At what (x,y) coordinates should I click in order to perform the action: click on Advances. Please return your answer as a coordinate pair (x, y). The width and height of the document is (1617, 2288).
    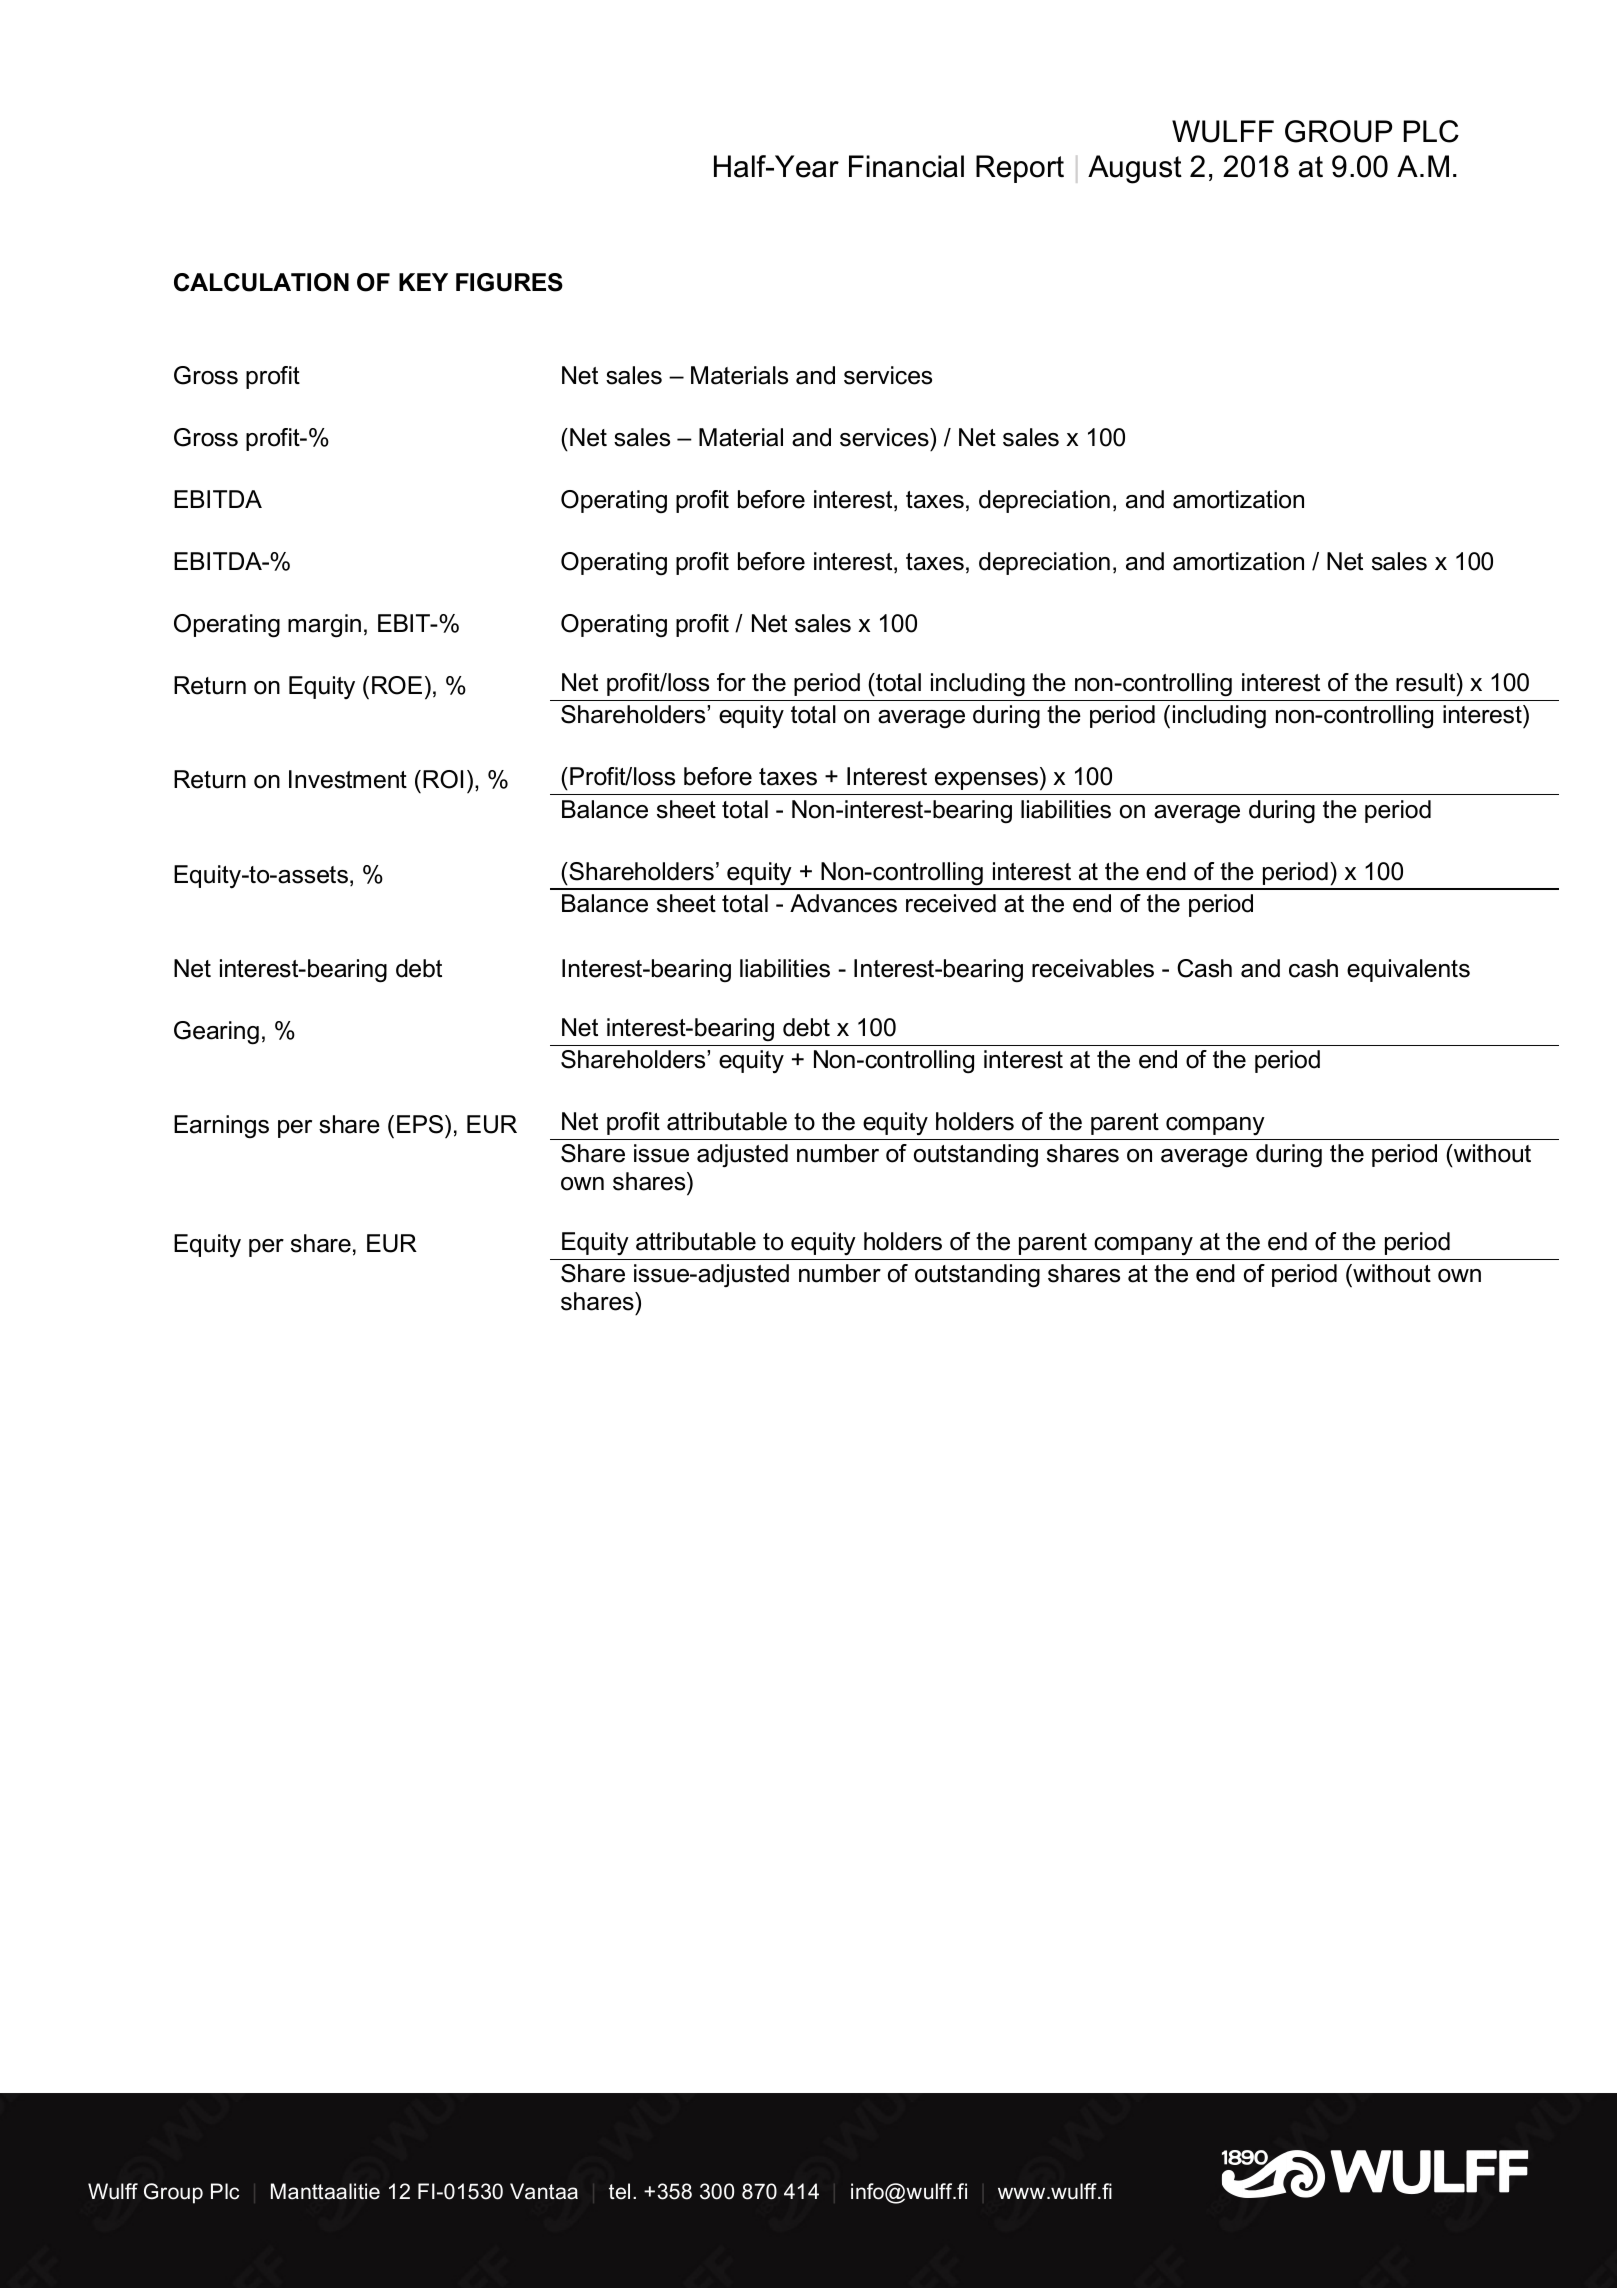
    Looking at the image, I should click on (843, 903).
